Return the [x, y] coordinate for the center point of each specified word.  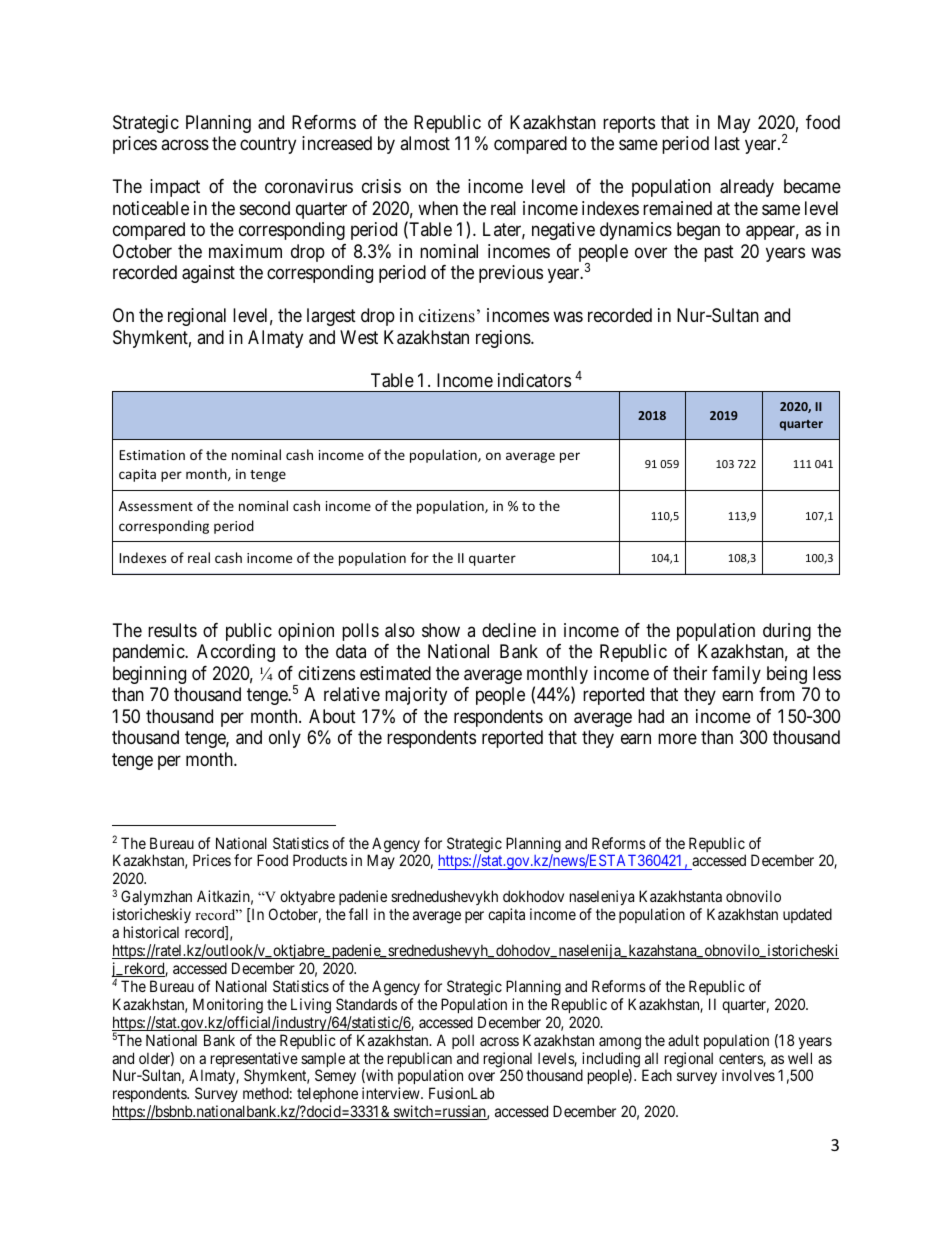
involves [748, 1075]
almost [425, 143]
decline [509, 630]
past [719, 253]
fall [358, 914]
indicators [534, 380]
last [727, 143]
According [236, 653]
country [268, 146]
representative [254, 1061]
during [787, 632]
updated [807, 915]
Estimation [152, 455]
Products [320, 860]
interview [392, 1093]
